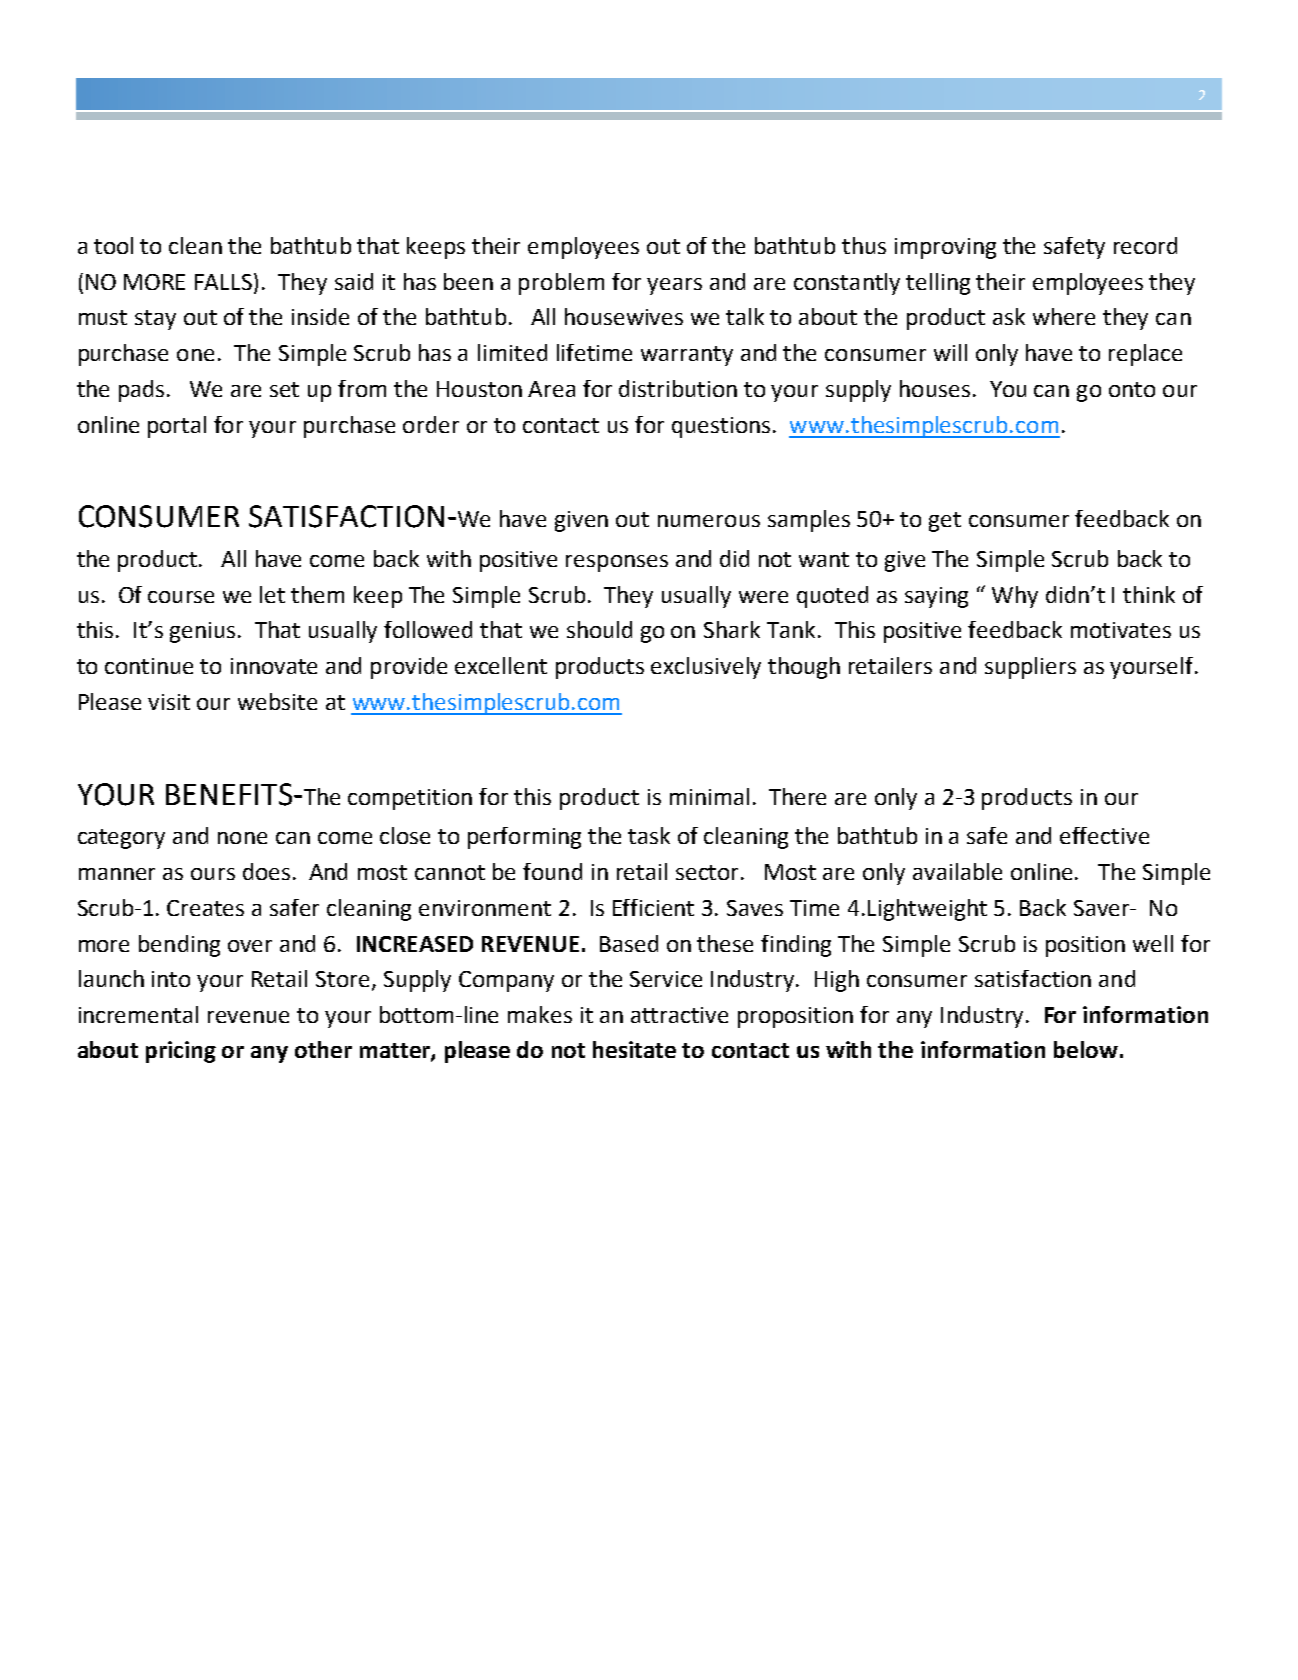 This screenshot has width=1298, height=1680. I want to click on FALLS, so click(225, 281).
